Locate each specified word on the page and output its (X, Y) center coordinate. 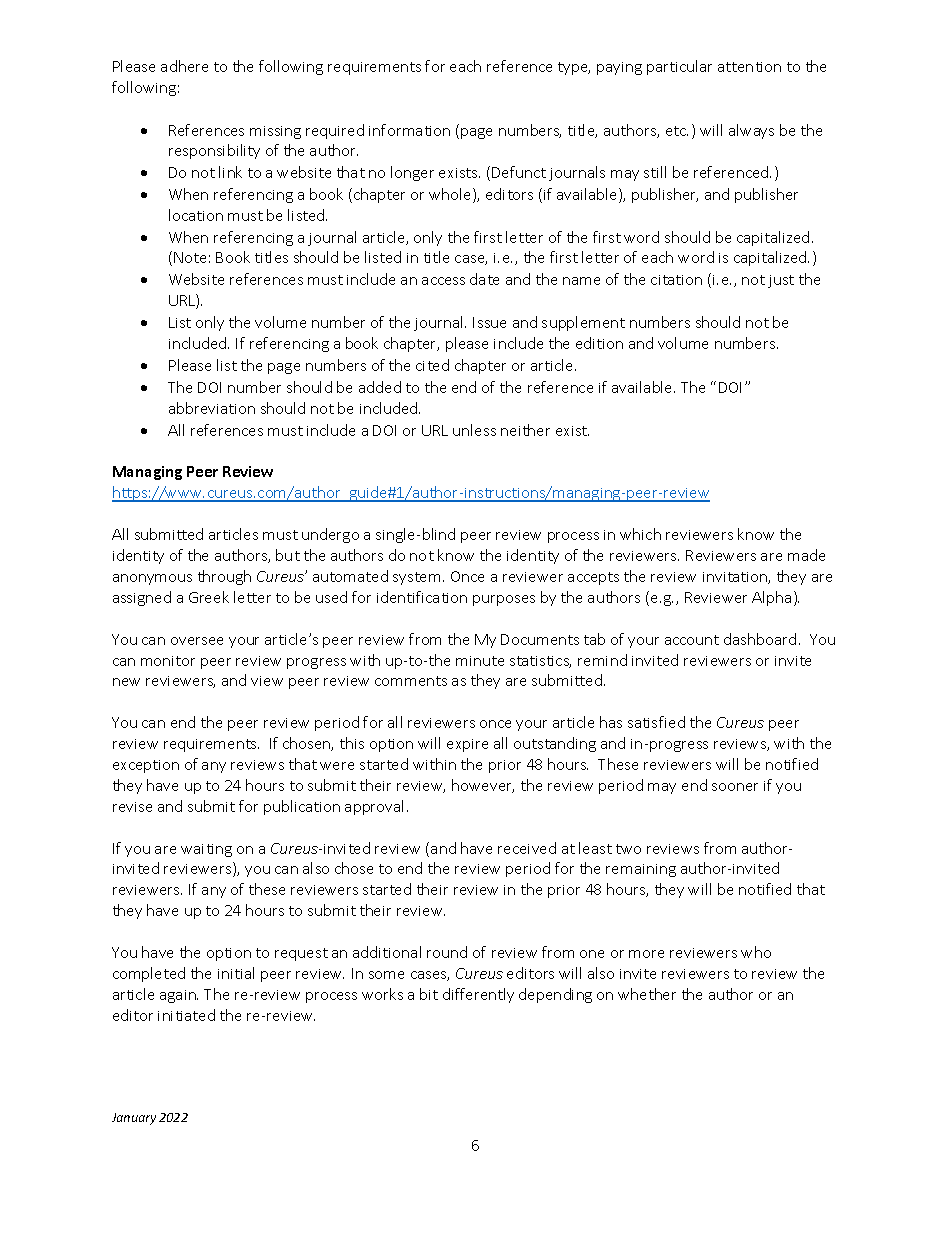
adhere (184, 66)
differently (478, 995)
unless (474, 430)
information (409, 130)
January (134, 1119)
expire (467, 745)
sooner (735, 787)
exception (146, 766)
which (640, 534)
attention (749, 67)
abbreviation (212, 408)
